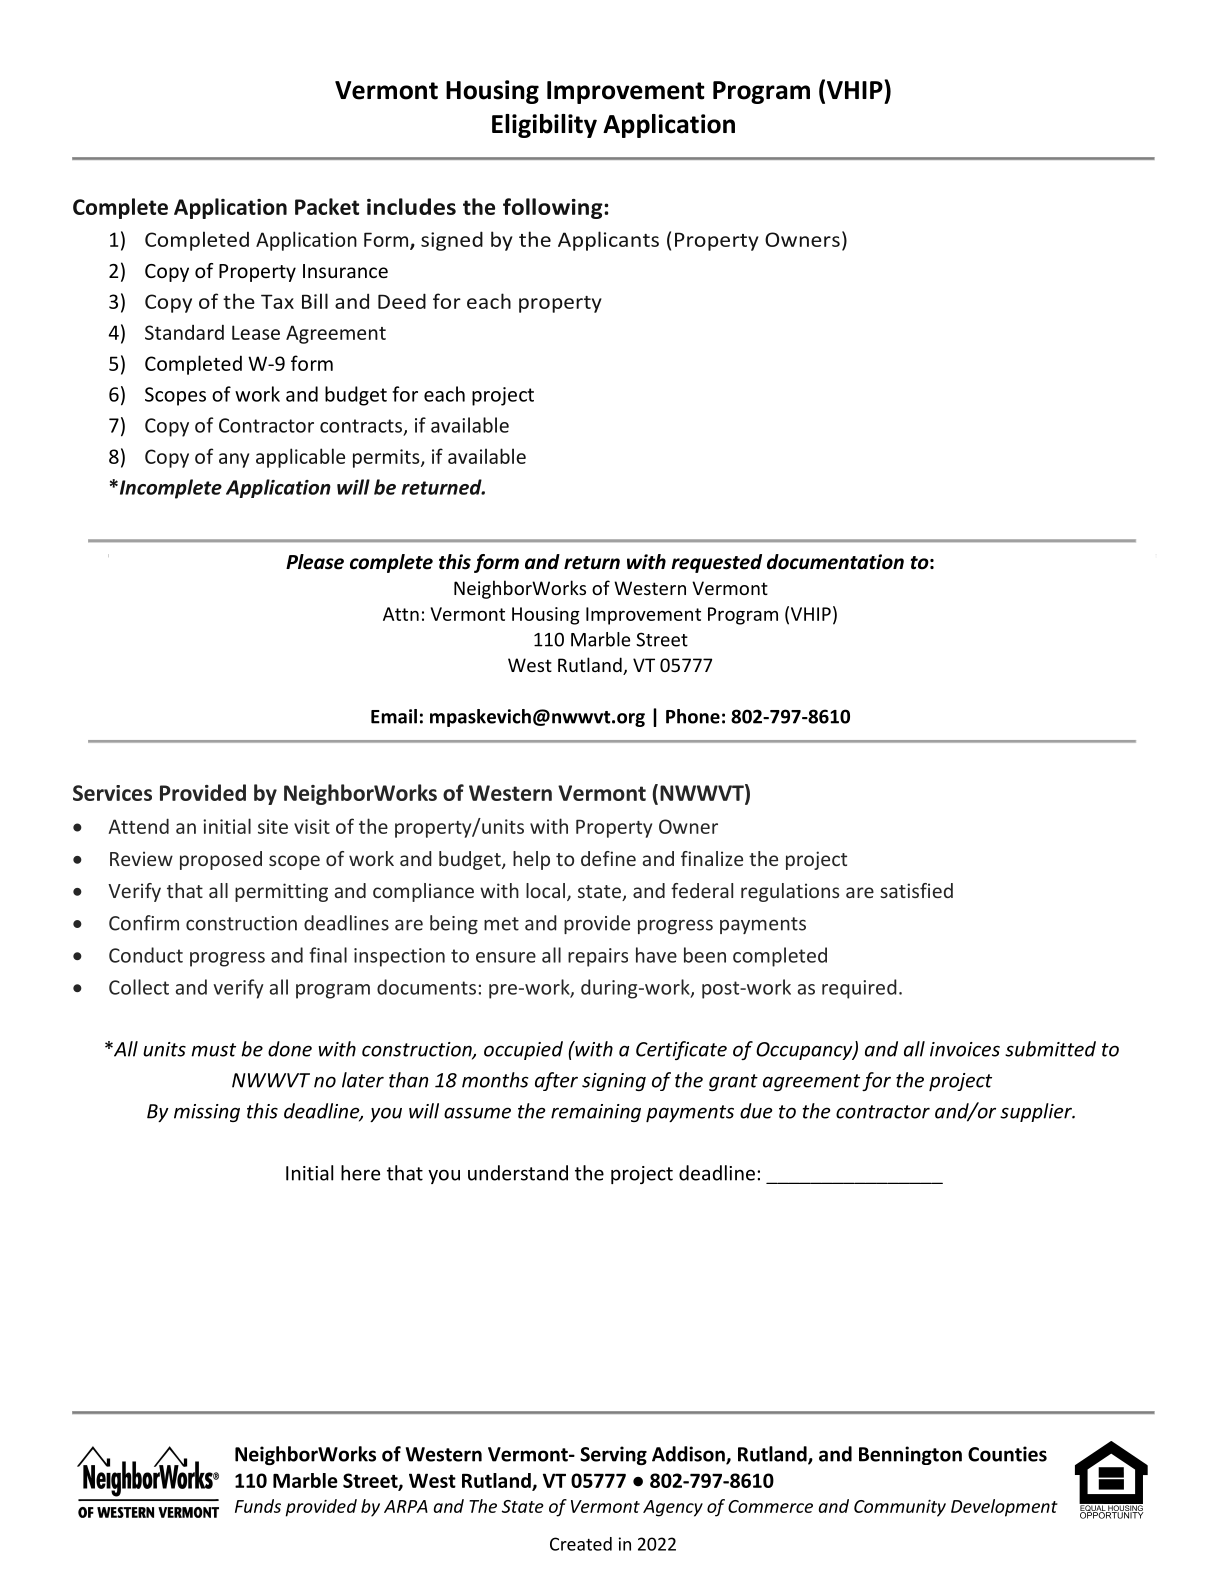 The height and width of the screenshot is (1588, 1227). Describe the element at coordinates (554, 208) in the screenshot. I see `following` at that location.
